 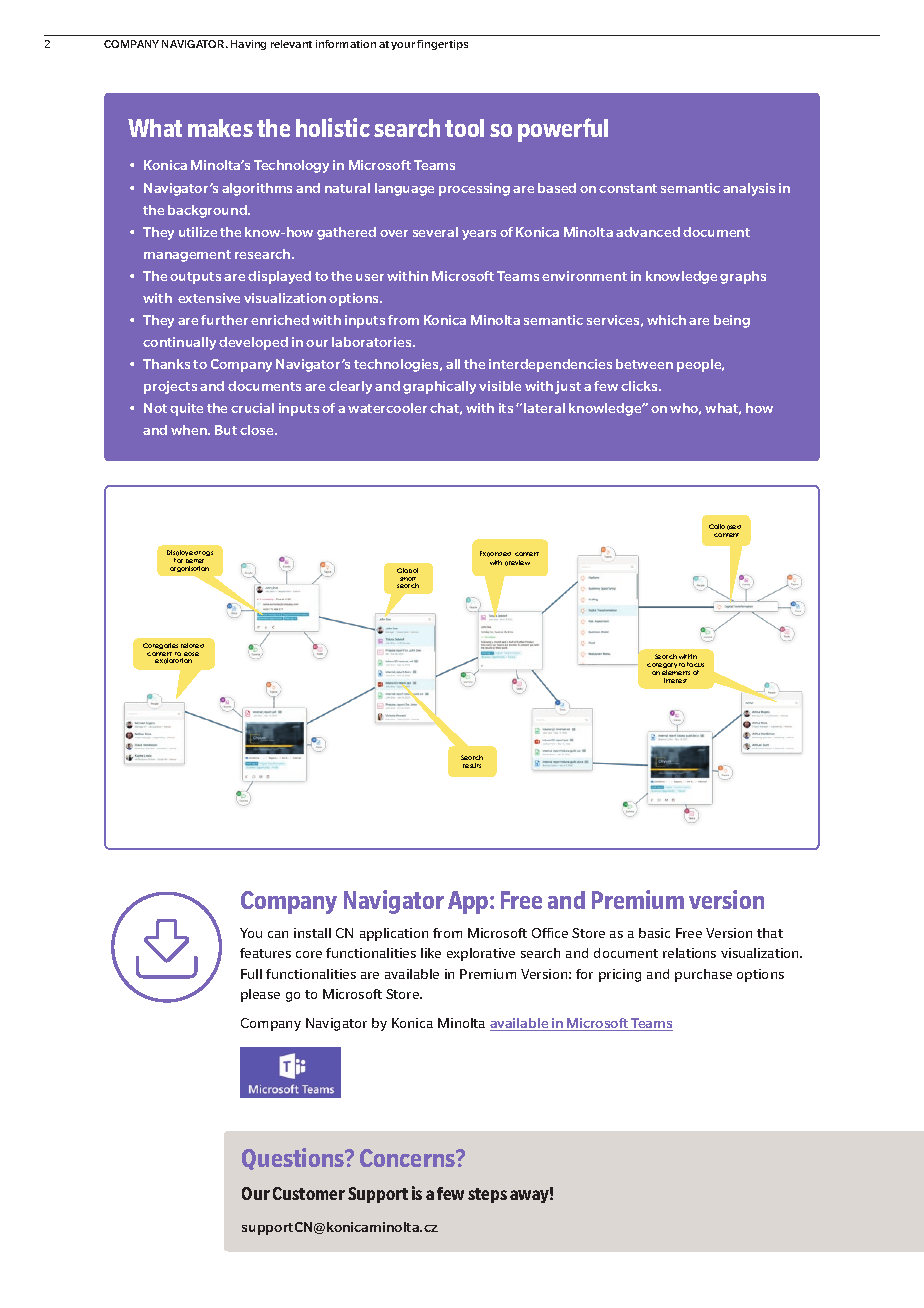 What do you see at coordinates (248, 45) in the image?
I see `Having` at bounding box center [248, 45].
